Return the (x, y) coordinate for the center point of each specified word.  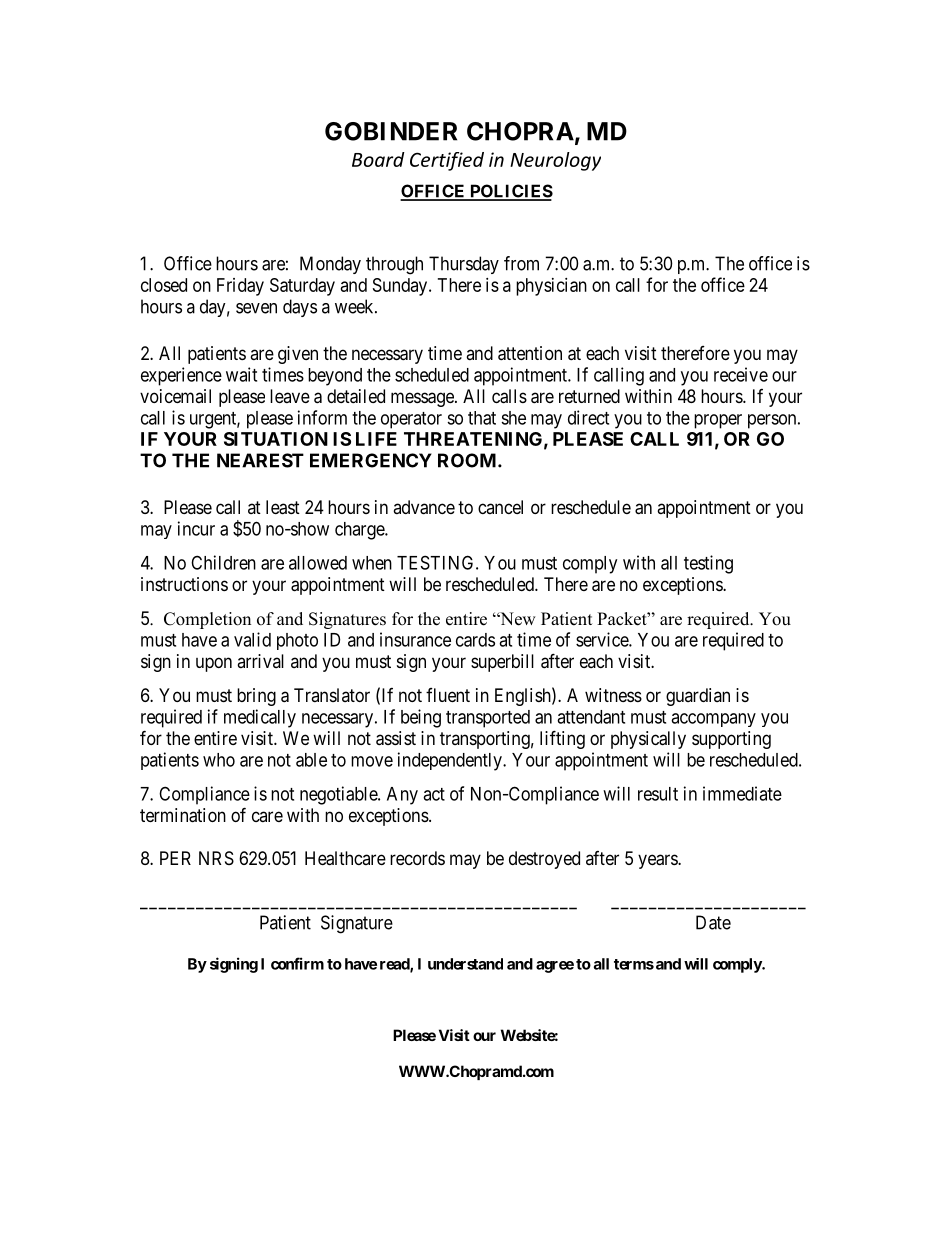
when (372, 563)
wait (241, 374)
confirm (297, 963)
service (603, 639)
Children (223, 562)
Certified (447, 161)
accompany (713, 720)
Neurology (555, 161)
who (219, 760)
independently (451, 761)
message (423, 399)
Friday (240, 287)
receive (741, 374)
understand (465, 964)
